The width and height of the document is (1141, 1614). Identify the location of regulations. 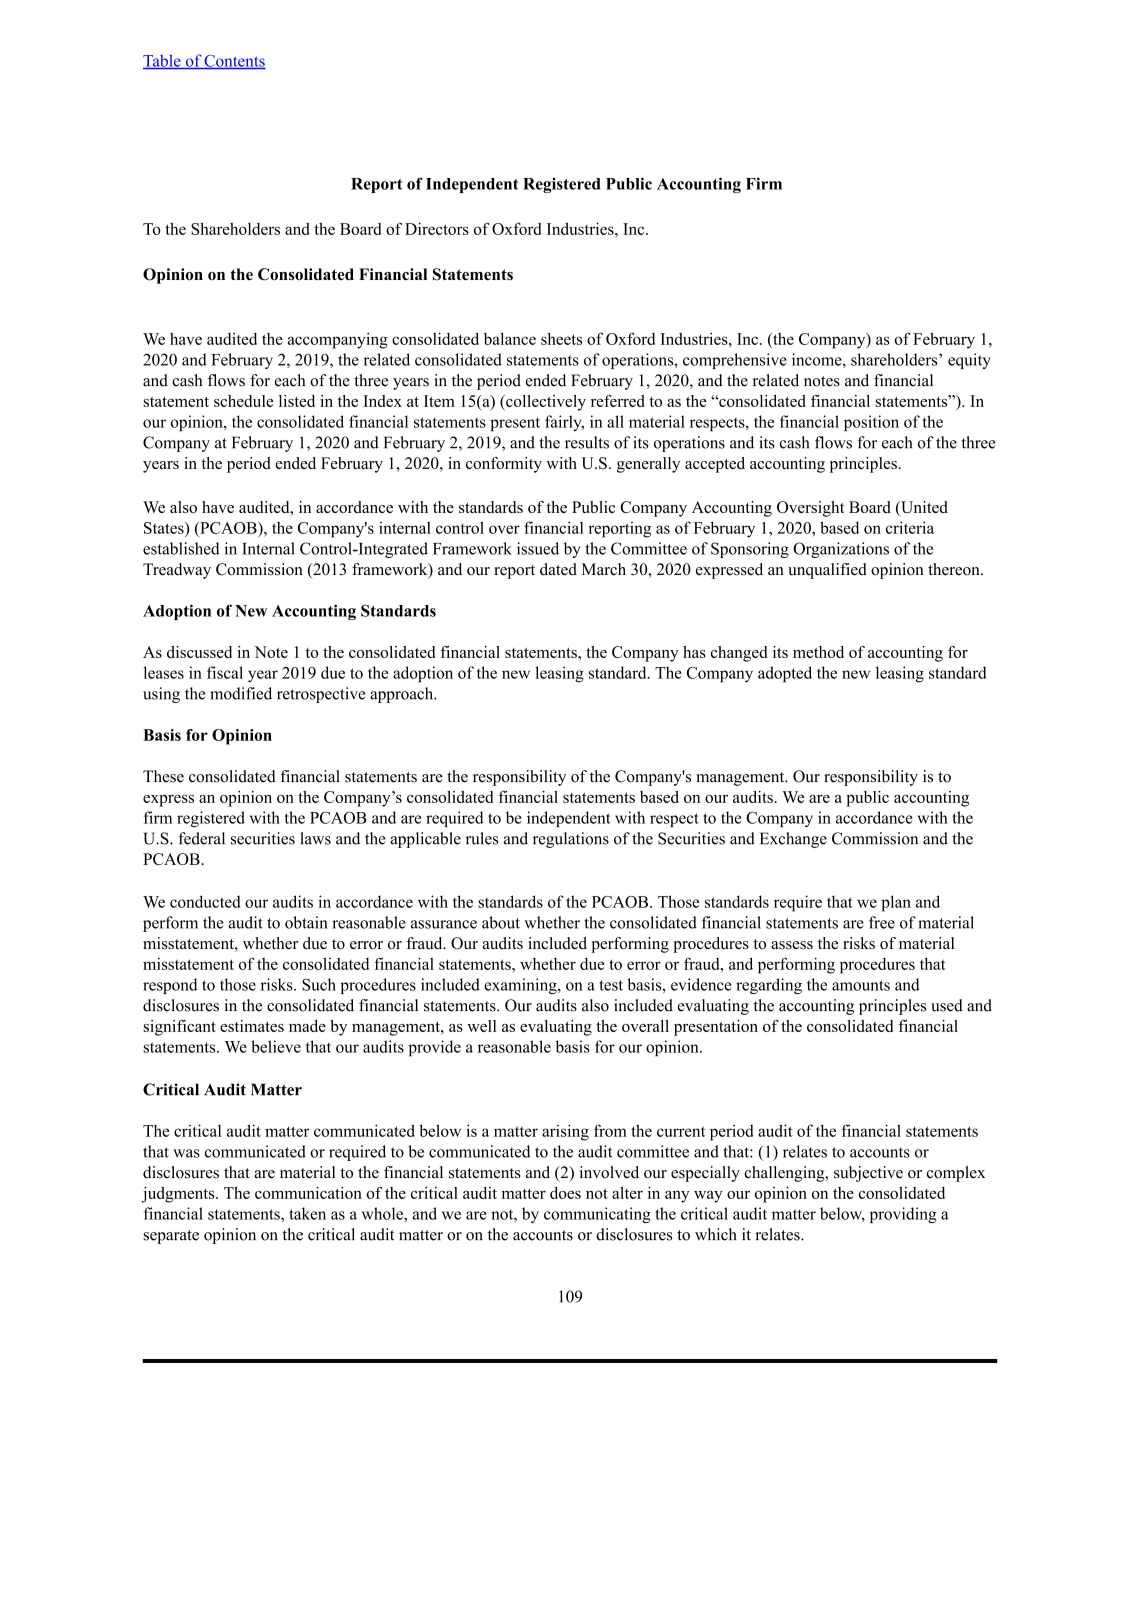
(571, 840).
